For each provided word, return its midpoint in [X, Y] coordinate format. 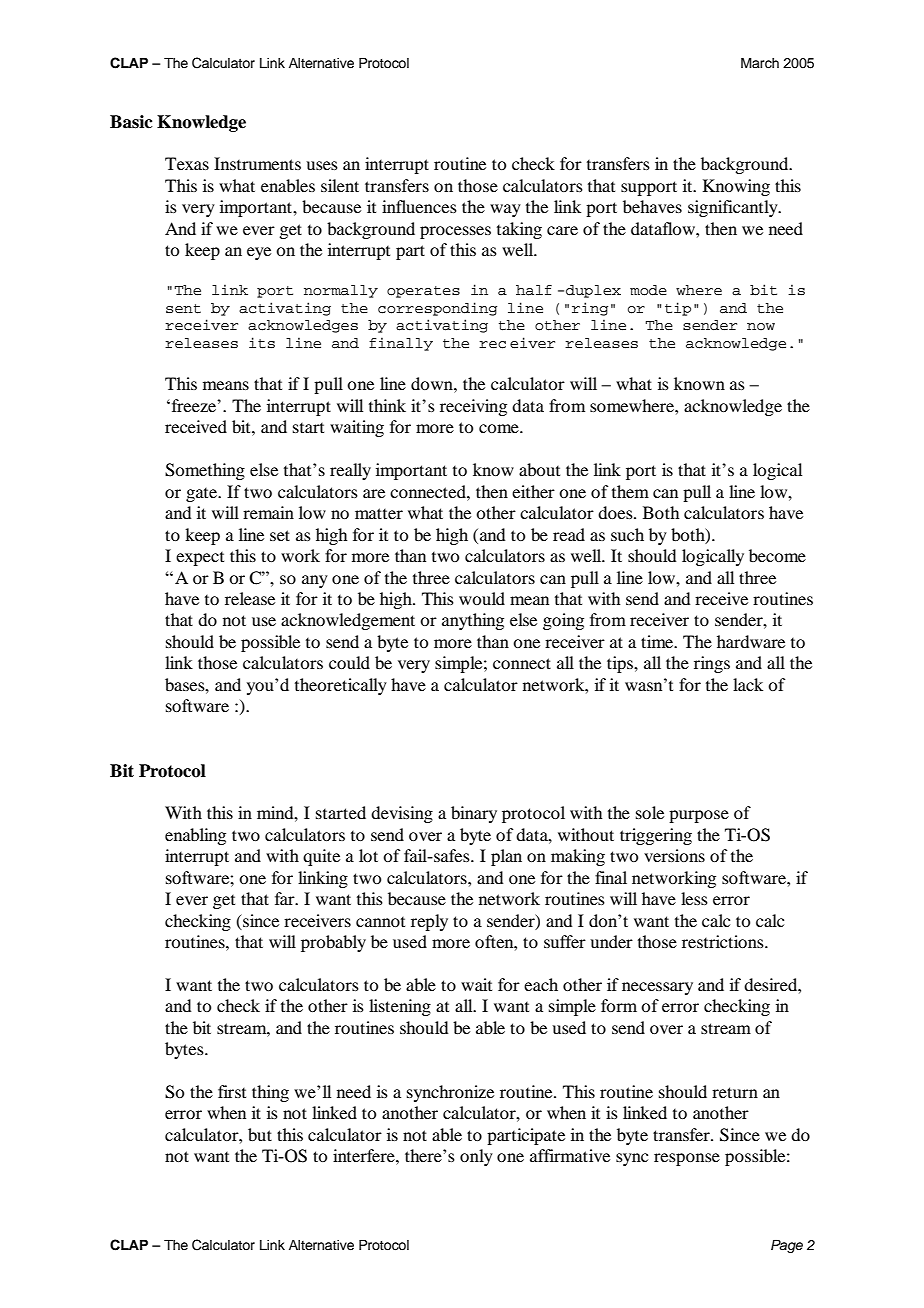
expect [200, 559]
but [260, 1134]
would [482, 598]
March [760, 63]
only [476, 1157]
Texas [187, 163]
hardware [751, 641]
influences [419, 206]
